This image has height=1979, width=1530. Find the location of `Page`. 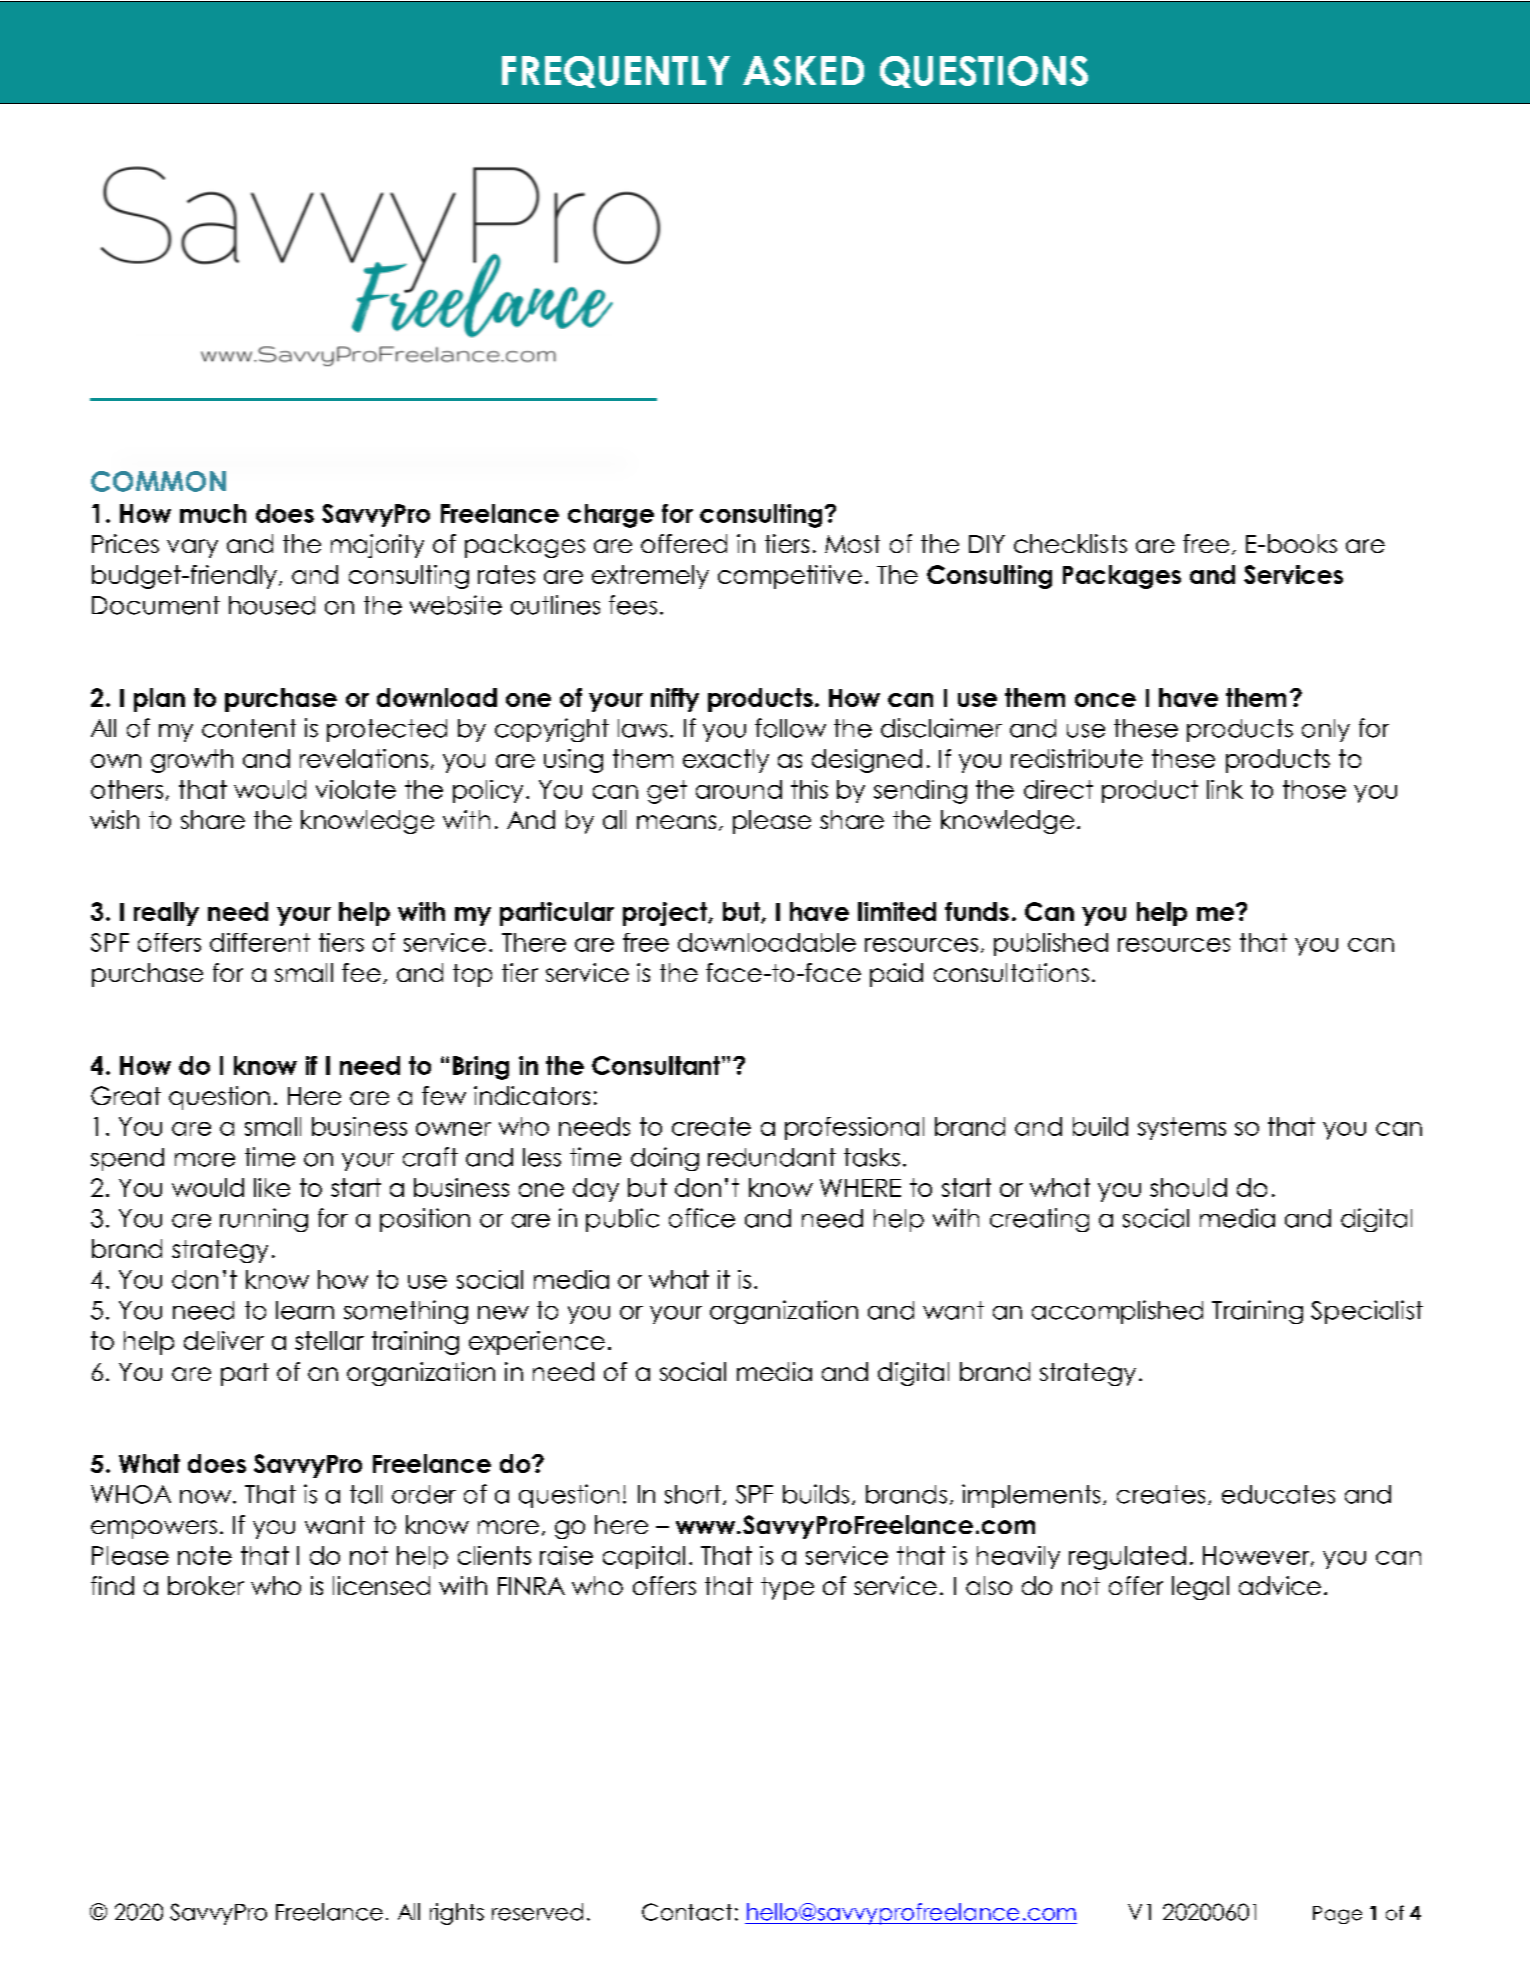

Page is located at coordinates (1337, 1915).
